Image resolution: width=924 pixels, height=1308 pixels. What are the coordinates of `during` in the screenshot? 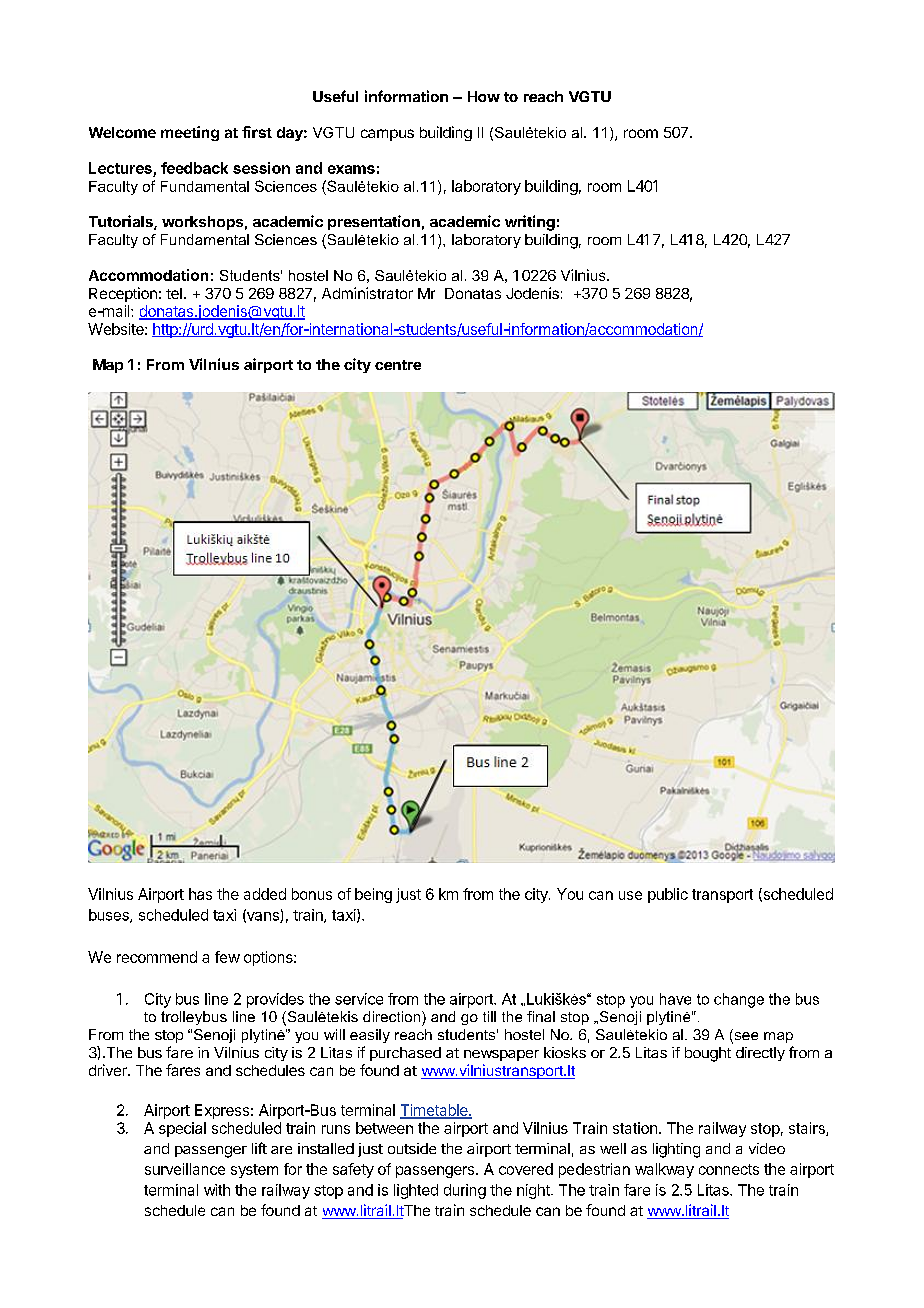 It's located at (465, 1191).
